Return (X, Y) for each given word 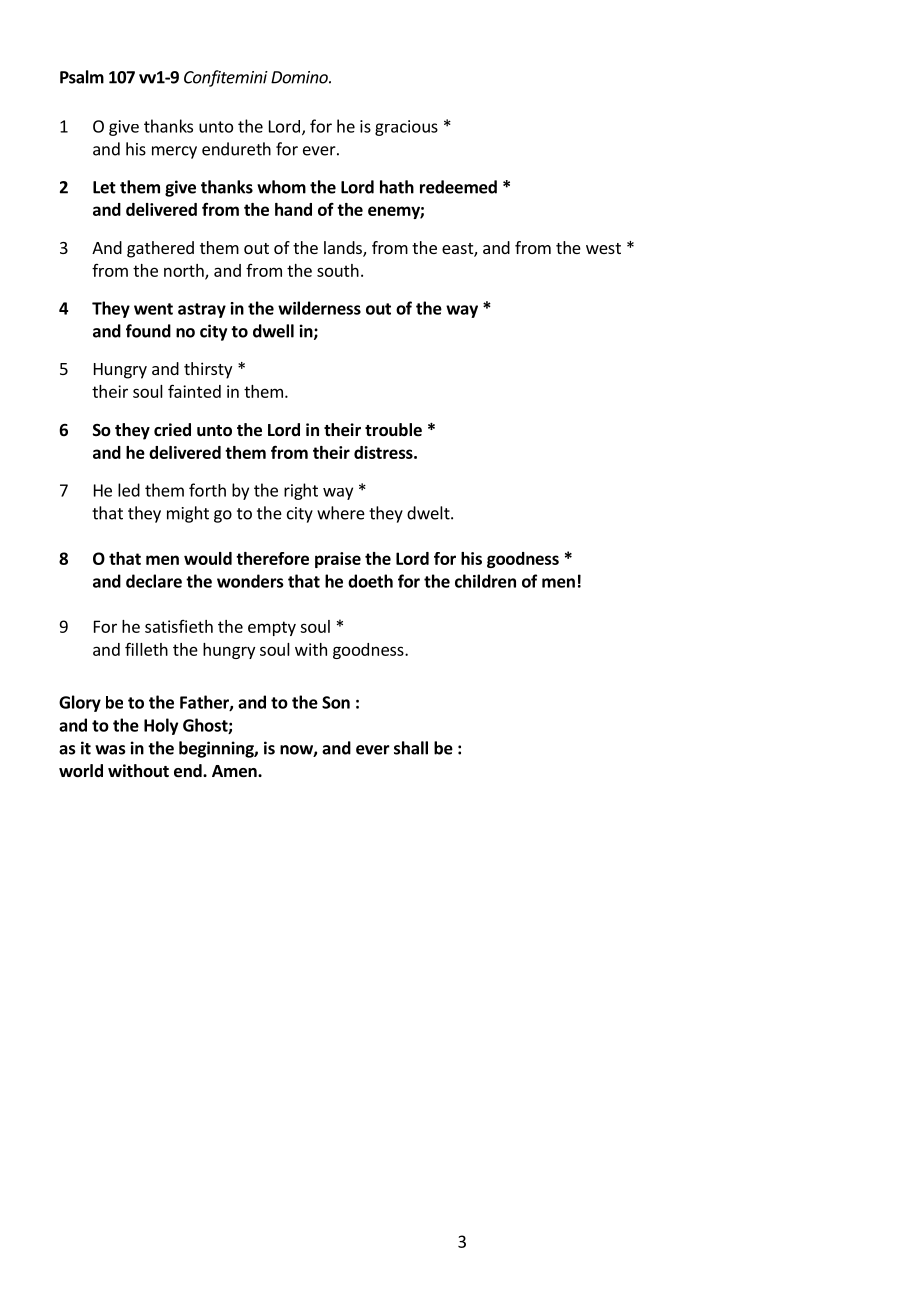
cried (172, 430)
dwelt (429, 513)
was (110, 750)
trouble (393, 430)
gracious (406, 128)
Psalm (82, 77)
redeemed (458, 187)
